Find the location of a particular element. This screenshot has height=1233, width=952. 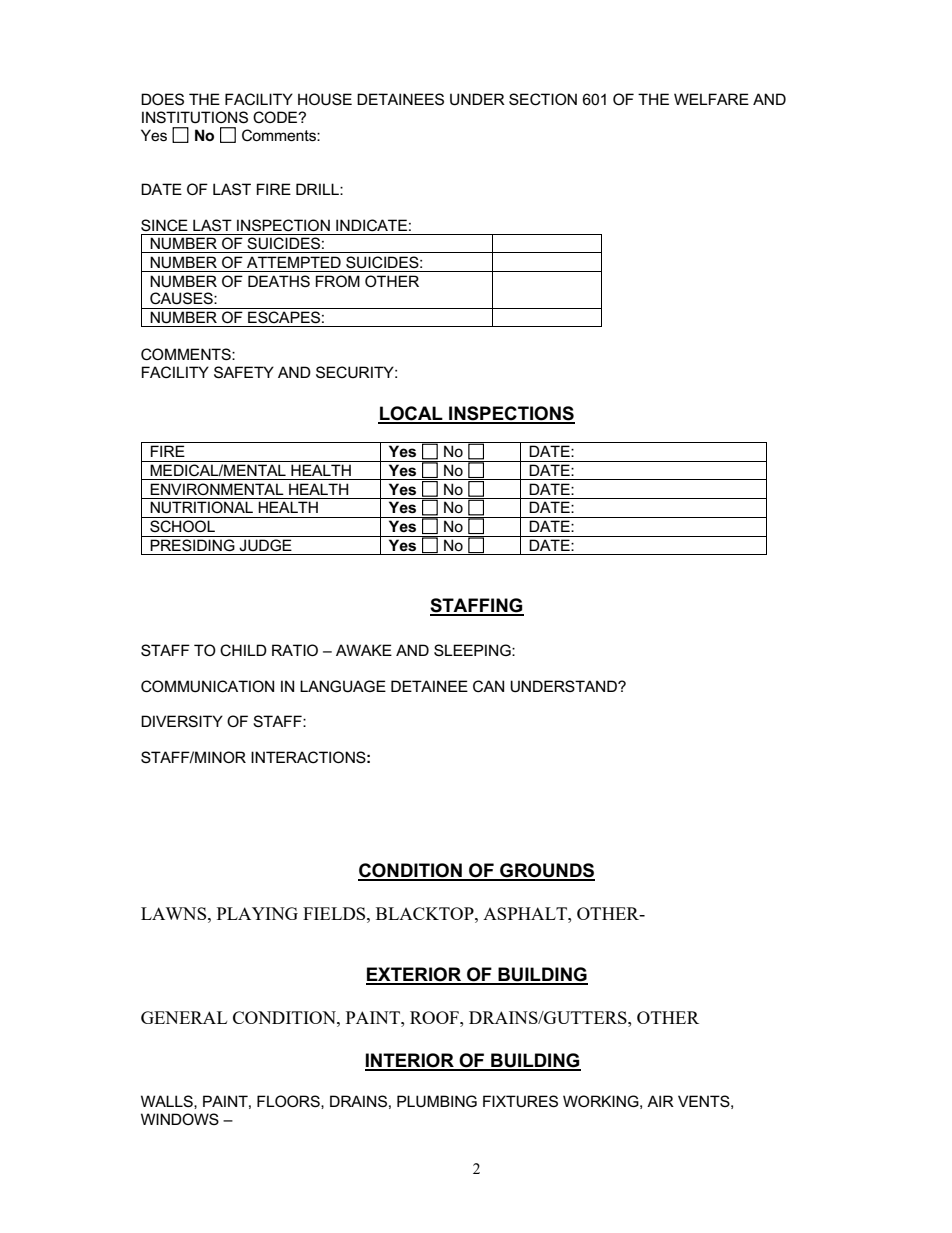

LOCAL is located at coordinates (411, 414).
